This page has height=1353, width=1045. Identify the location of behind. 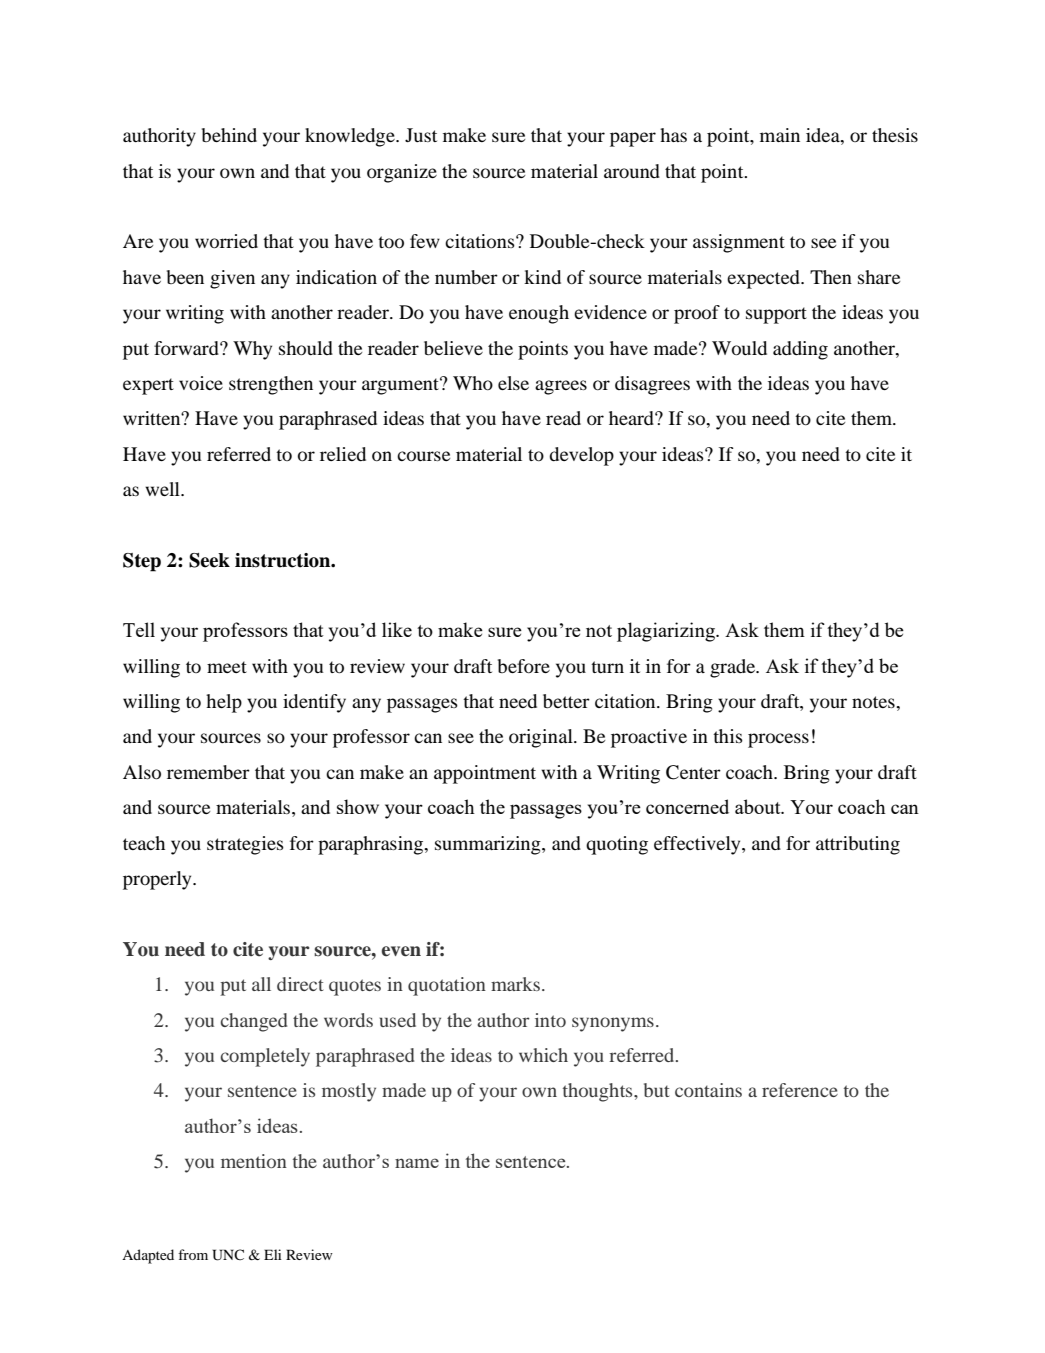
(229, 135).
